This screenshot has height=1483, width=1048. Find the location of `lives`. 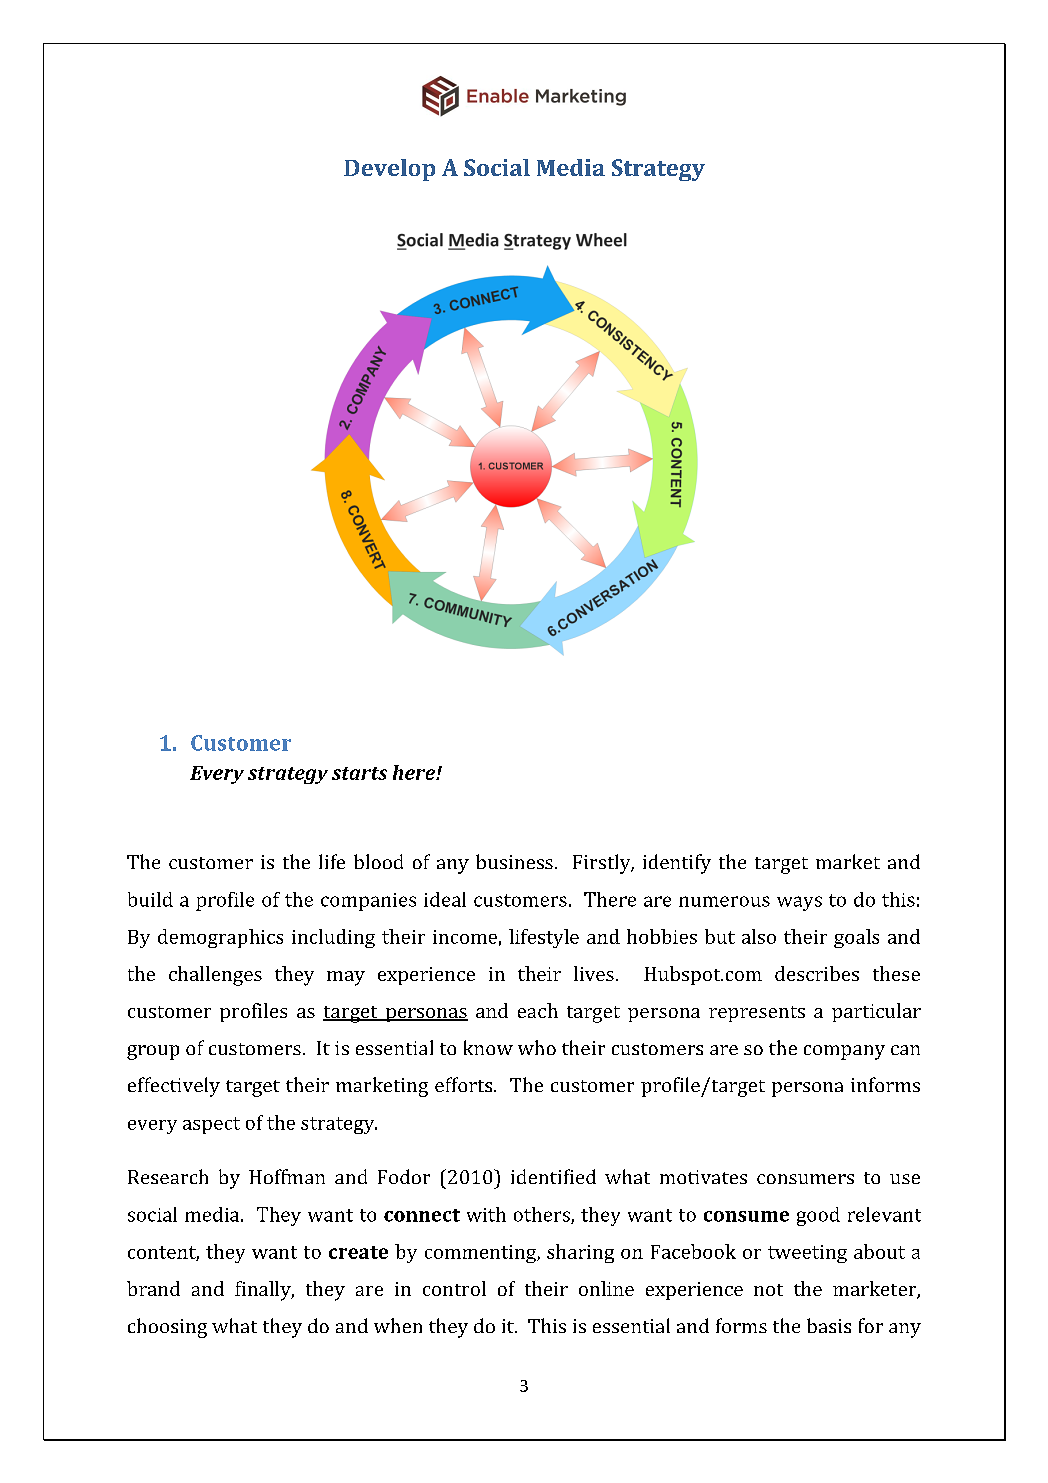

lives is located at coordinates (594, 973).
